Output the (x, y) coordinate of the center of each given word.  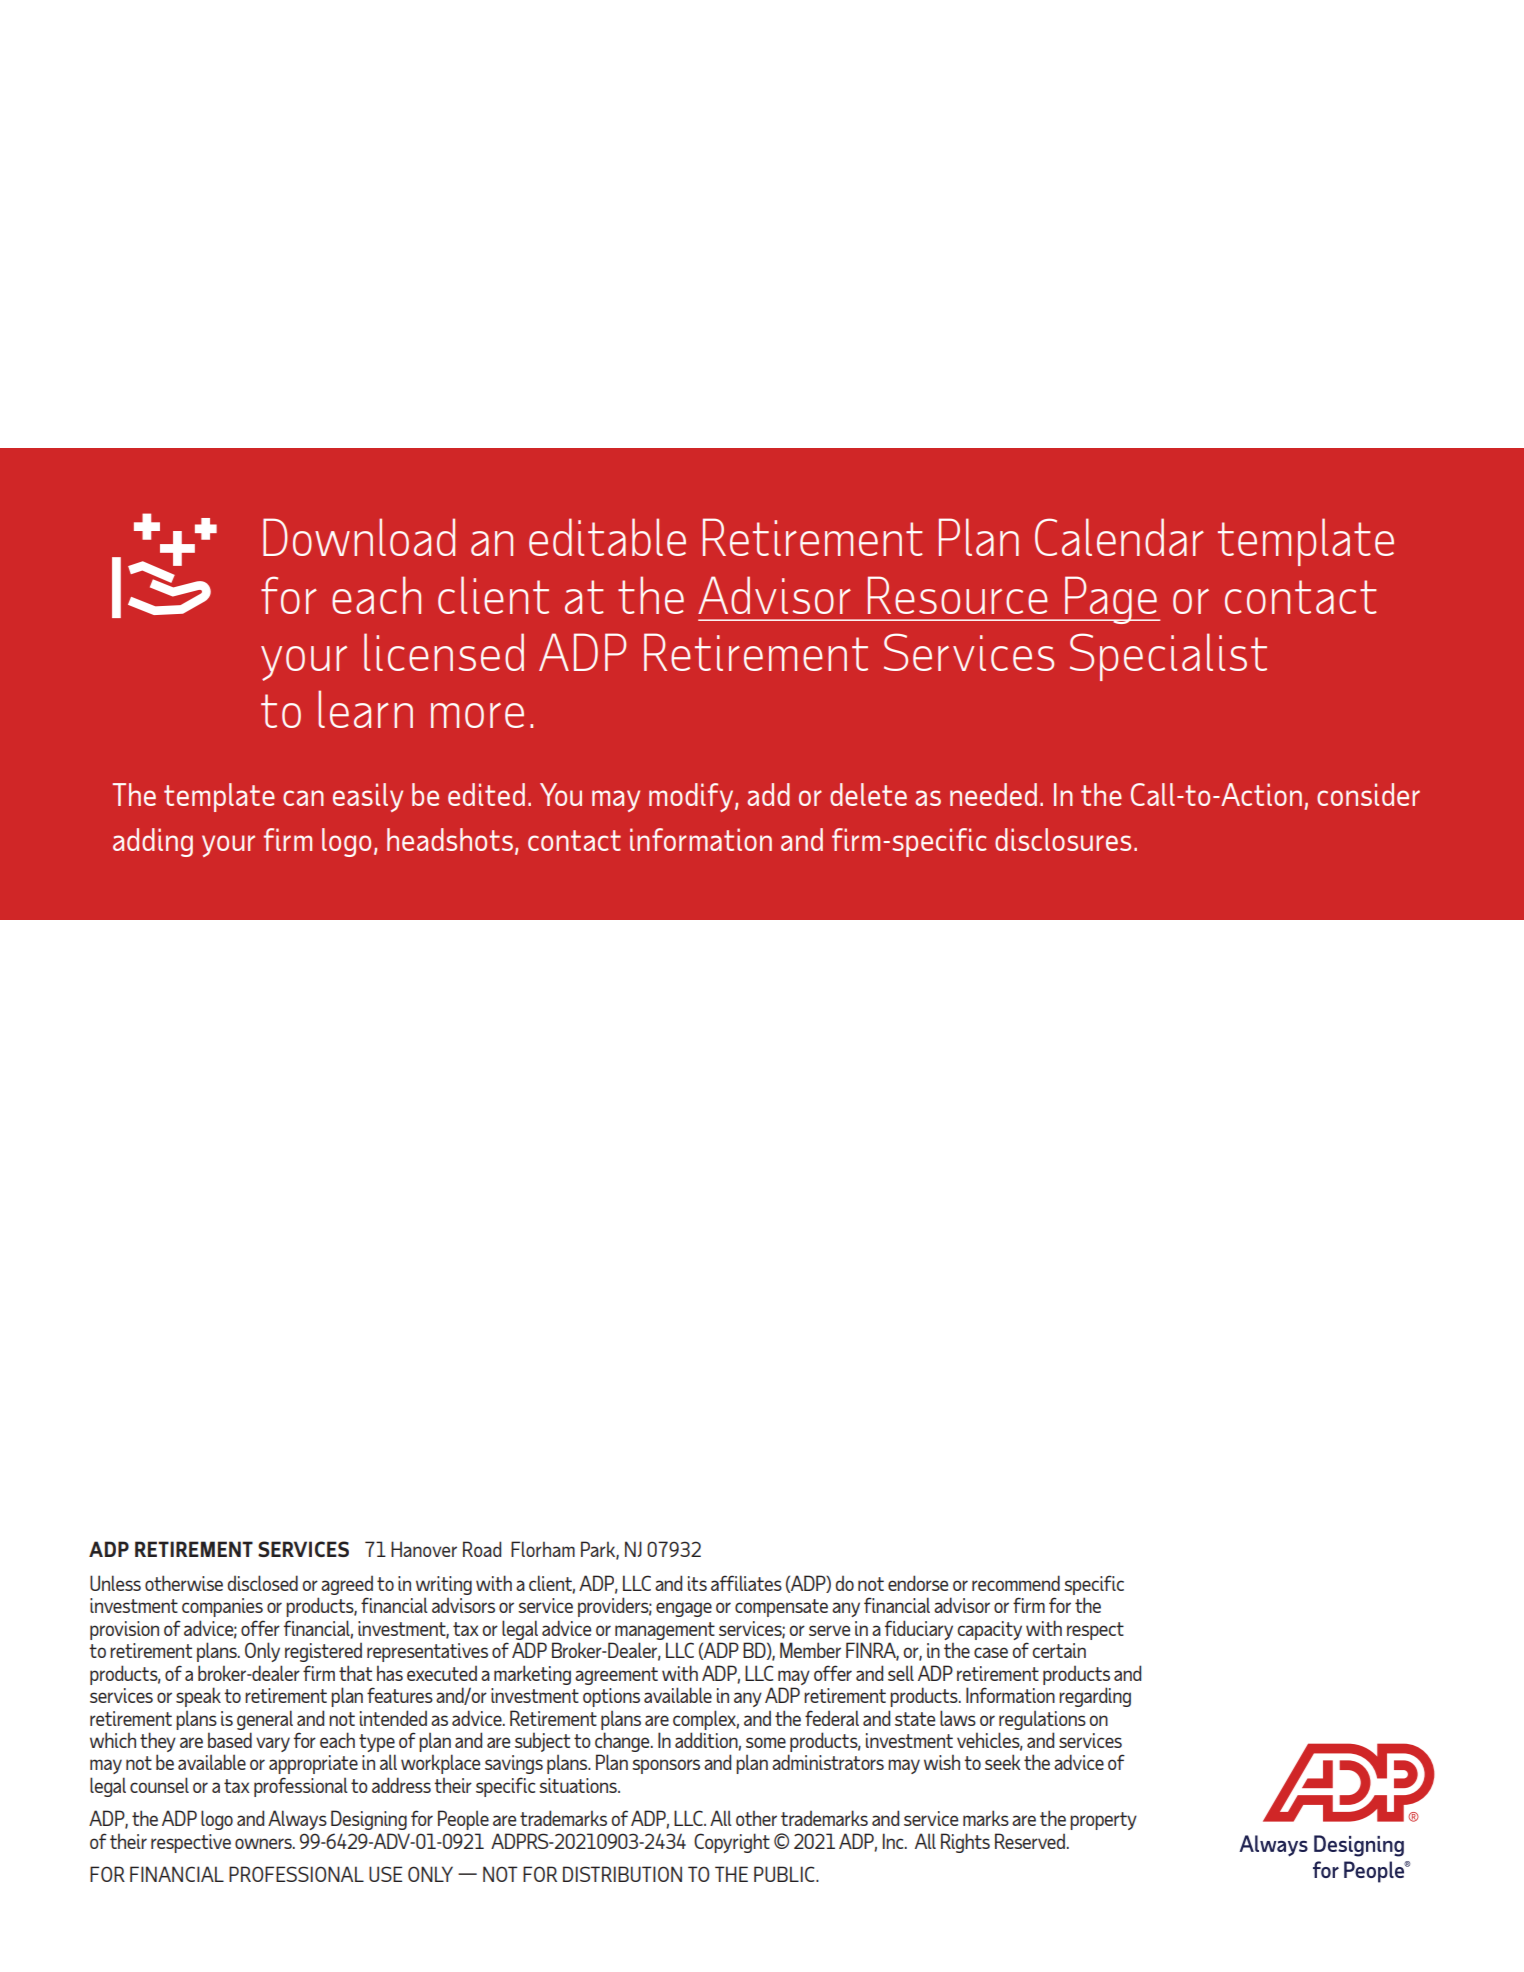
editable (607, 537)
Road (482, 1549)
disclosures (1063, 839)
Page (1111, 600)
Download (359, 537)
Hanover (424, 1549)
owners (264, 1843)
